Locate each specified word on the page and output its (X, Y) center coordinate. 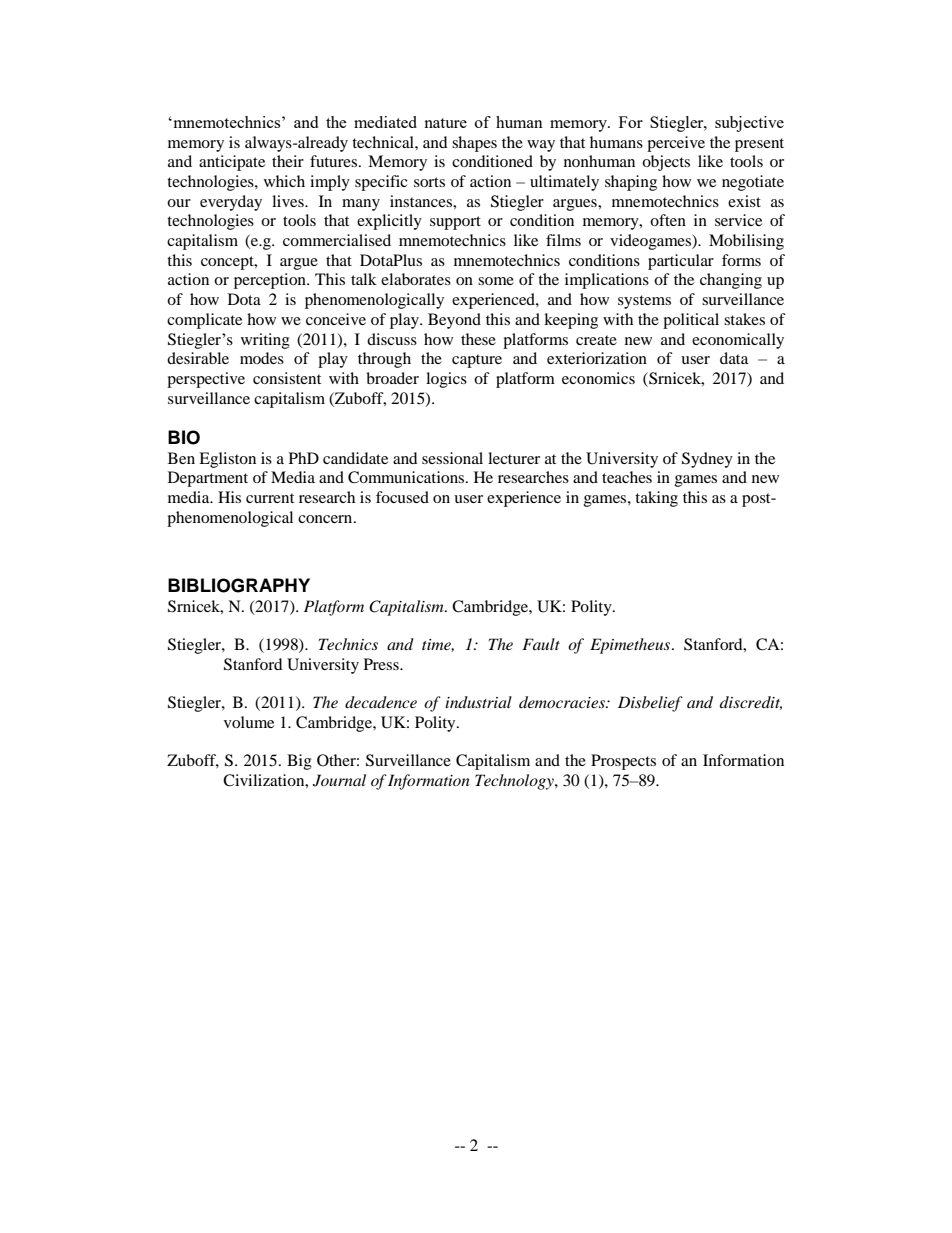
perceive (676, 144)
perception (271, 281)
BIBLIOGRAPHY (239, 585)
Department (208, 479)
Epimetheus (631, 646)
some (496, 281)
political (691, 321)
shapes (474, 144)
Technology (515, 782)
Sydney (707, 460)
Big (299, 762)
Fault (541, 644)
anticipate (232, 163)
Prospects (623, 762)
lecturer (514, 458)
